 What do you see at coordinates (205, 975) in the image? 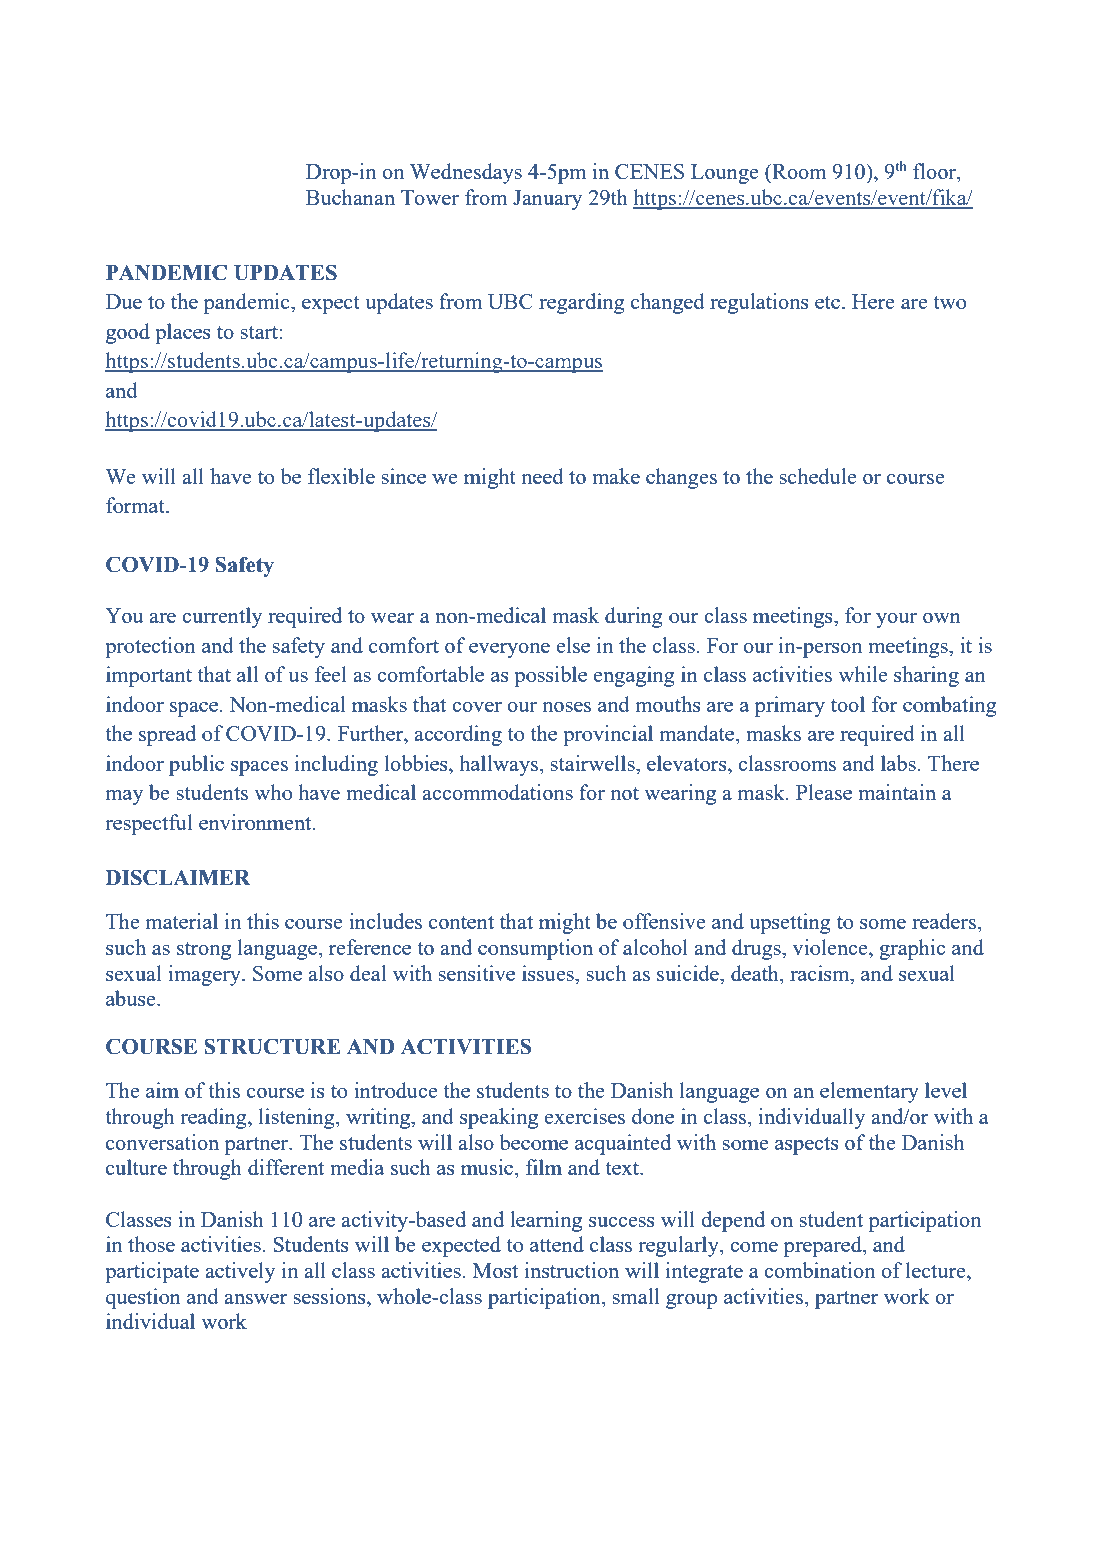
I see `imagery` at bounding box center [205, 975].
